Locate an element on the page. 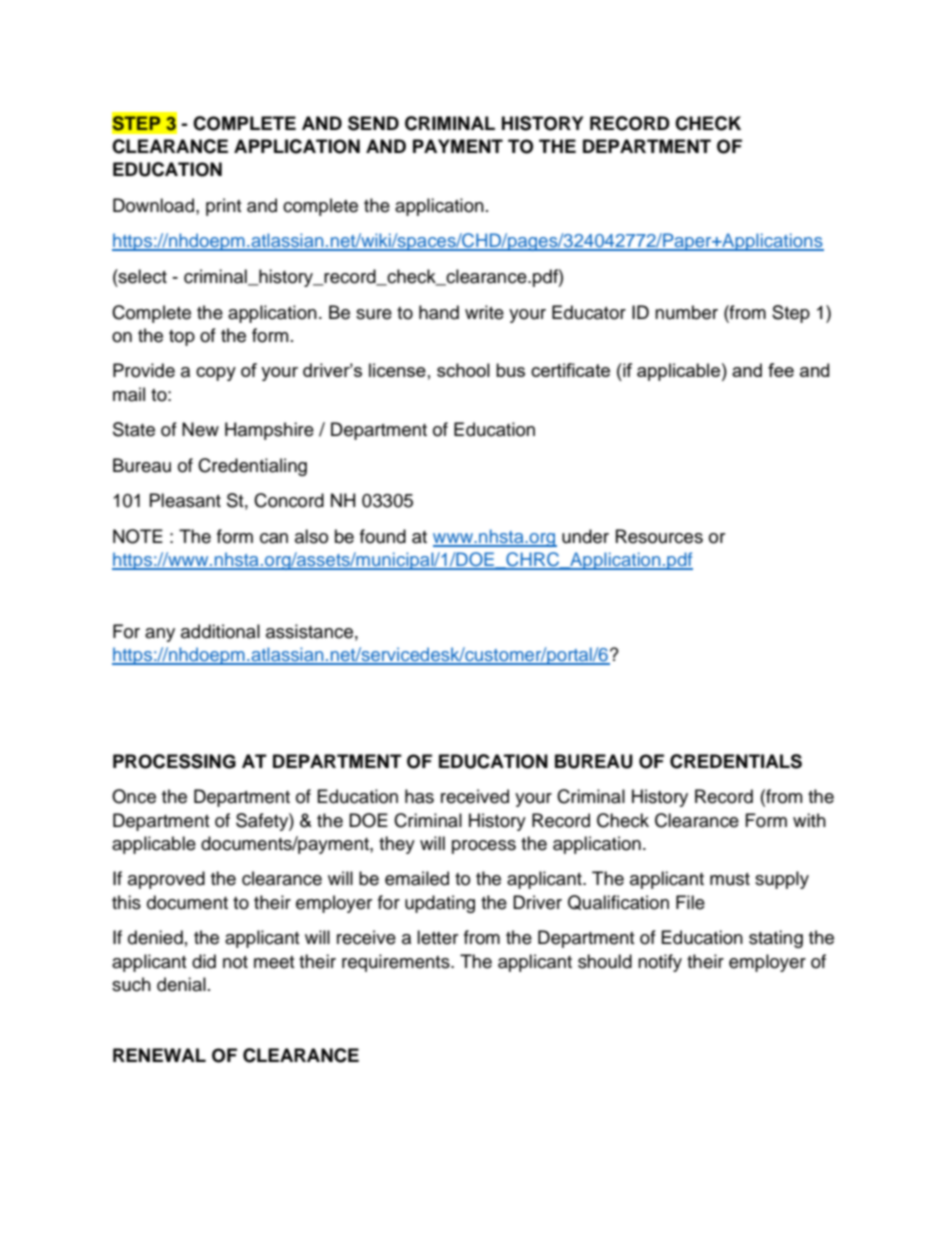  found is located at coordinates (383, 536).
